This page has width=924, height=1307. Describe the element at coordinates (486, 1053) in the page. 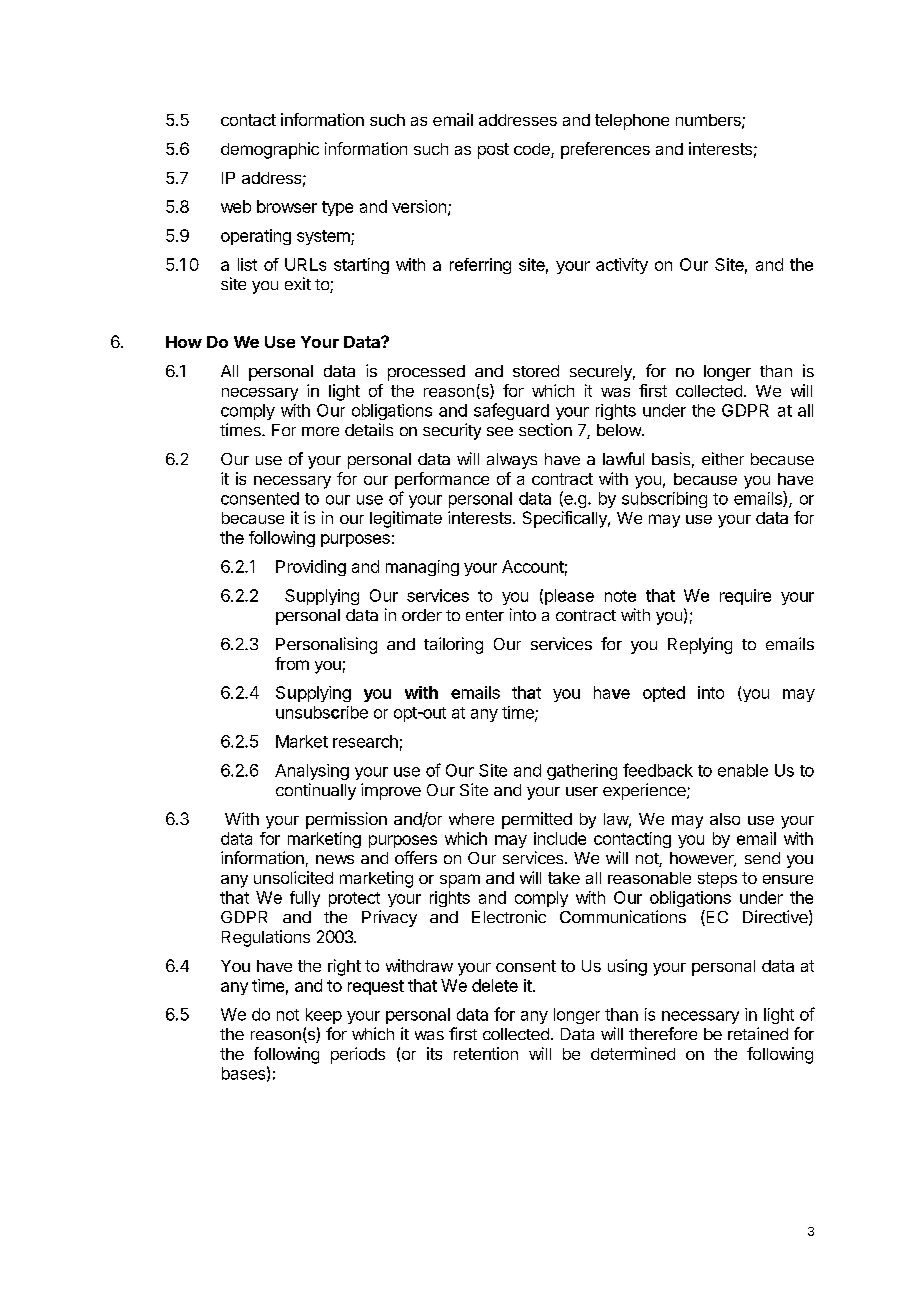

I see `retention` at that location.
